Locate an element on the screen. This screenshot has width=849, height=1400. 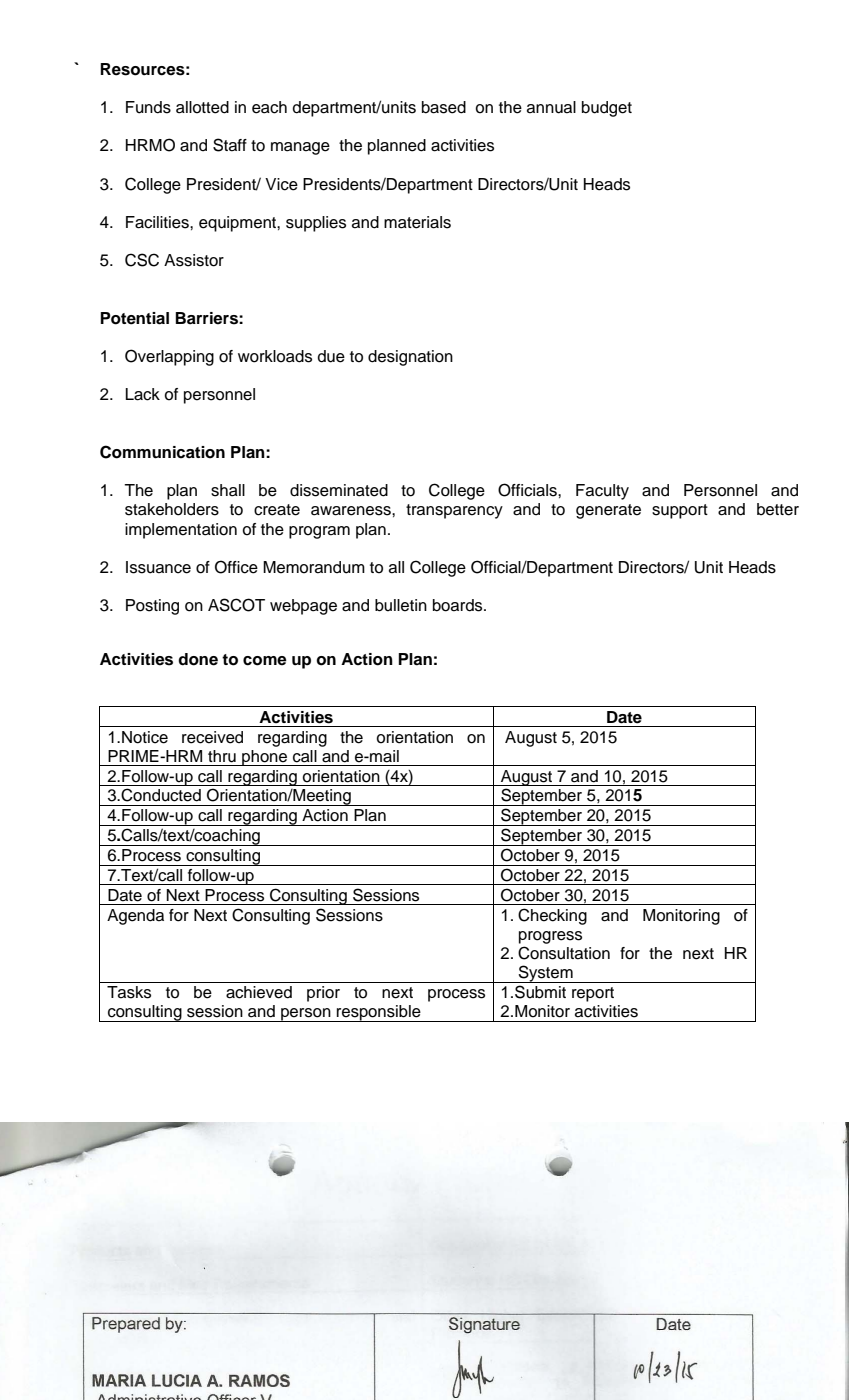
boards is located at coordinates (459, 605).
